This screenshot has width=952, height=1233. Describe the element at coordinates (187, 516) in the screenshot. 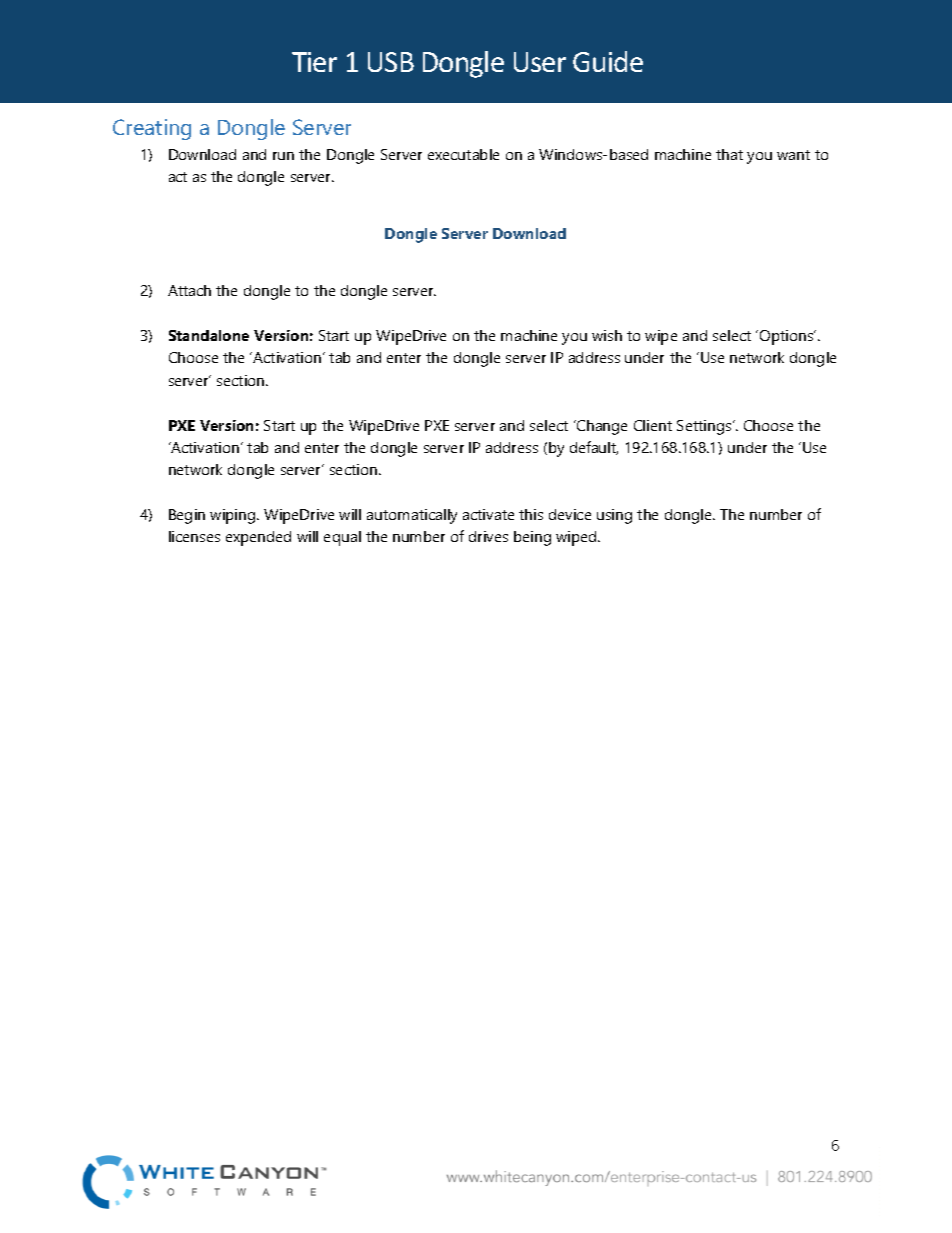

I see `Begin` at that location.
